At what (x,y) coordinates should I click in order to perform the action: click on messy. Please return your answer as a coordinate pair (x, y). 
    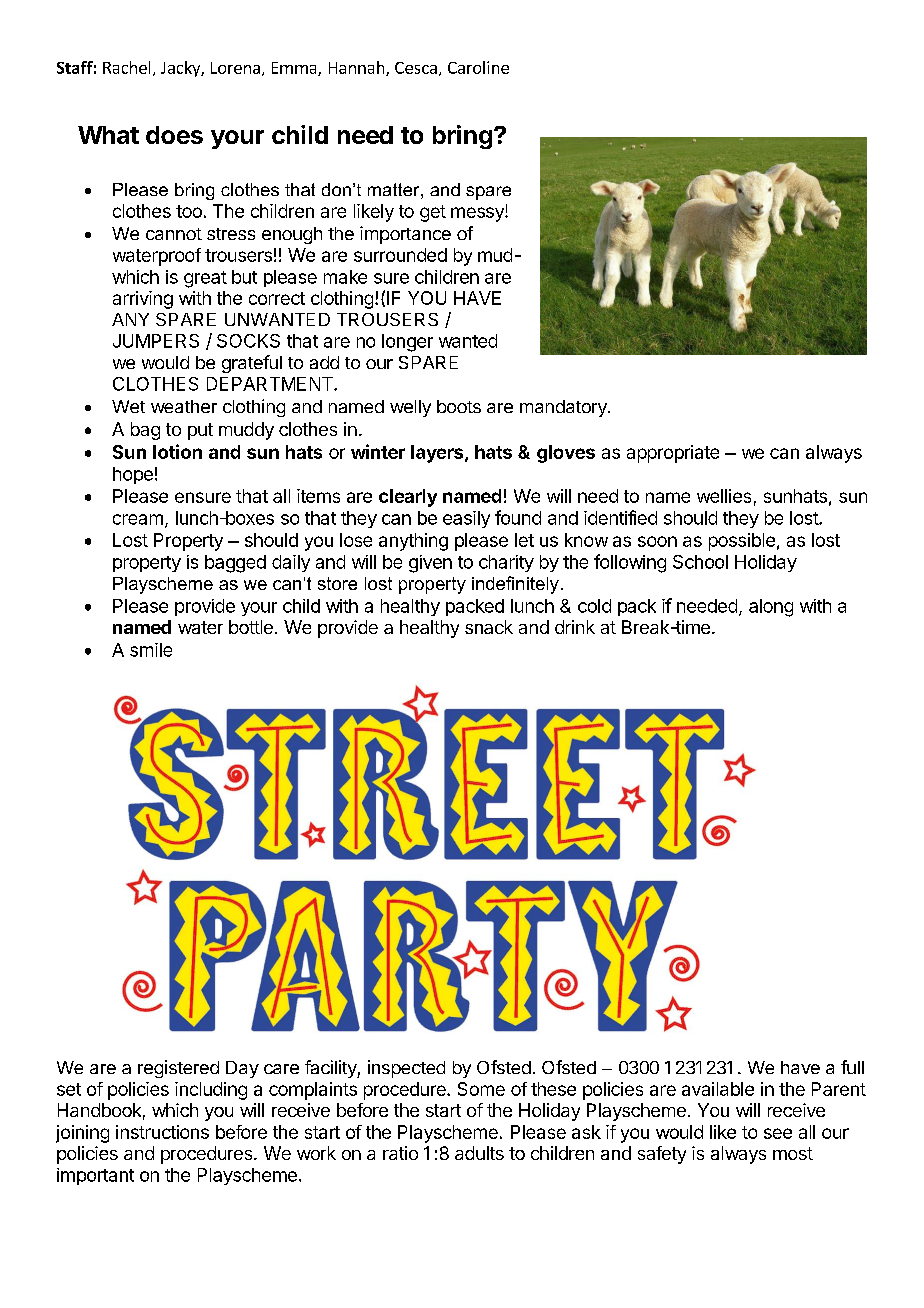
    Looking at the image, I should click on (478, 214).
